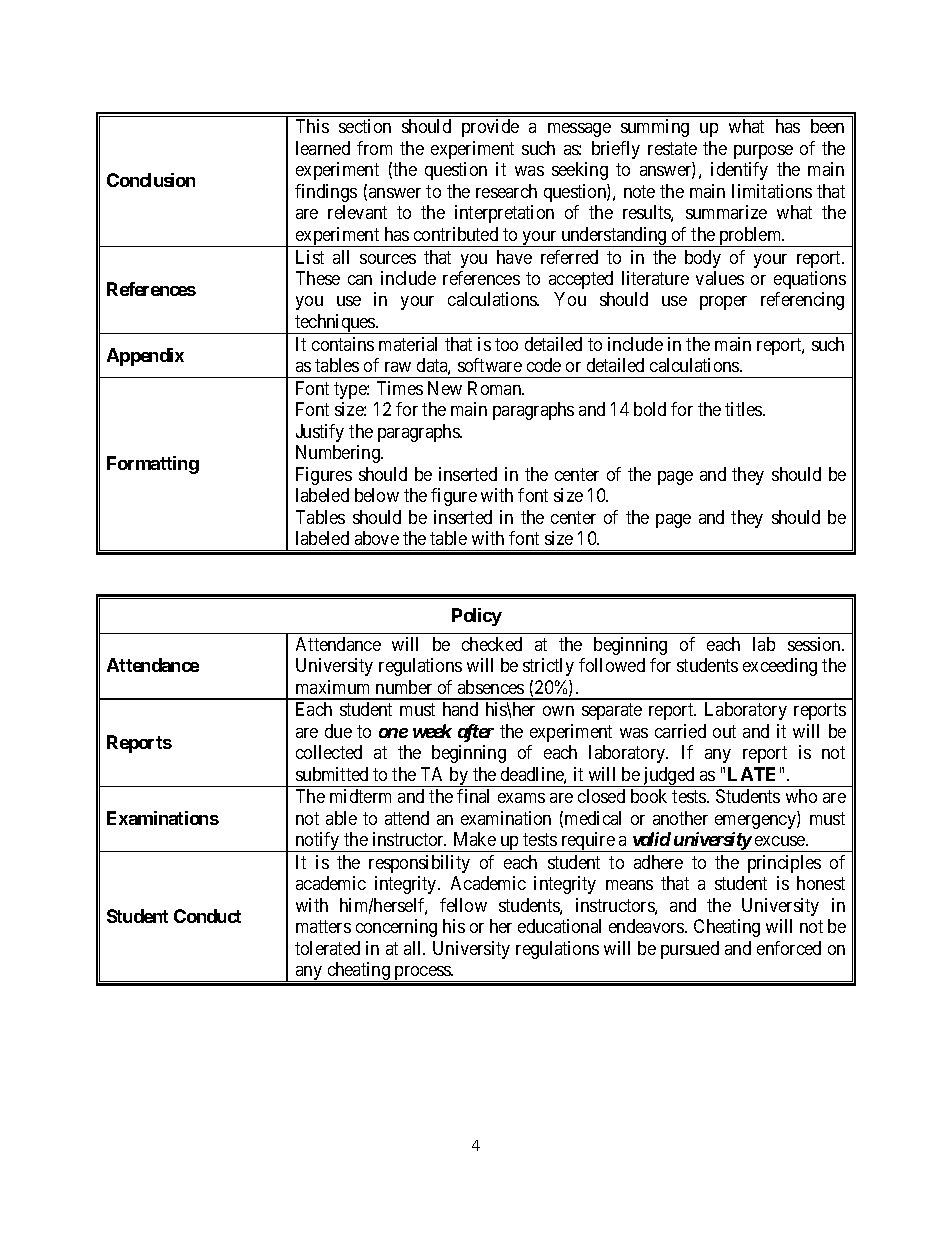  What do you see at coordinates (763, 152) in the image?
I see `purpose` at bounding box center [763, 152].
